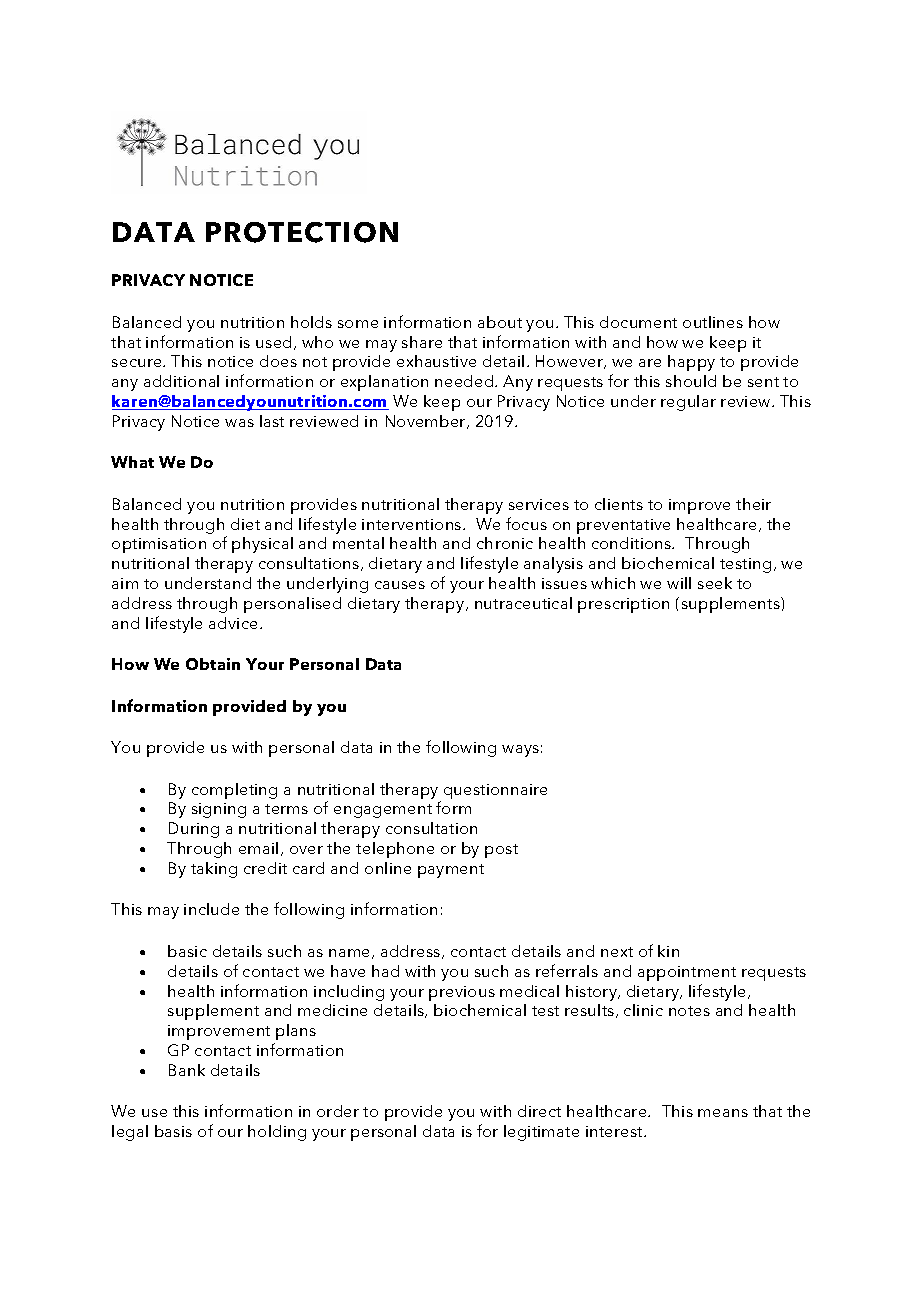 The width and height of the page is (924, 1308). Describe the element at coordinates (723, 1113) in the page. I see `means` at that location.
